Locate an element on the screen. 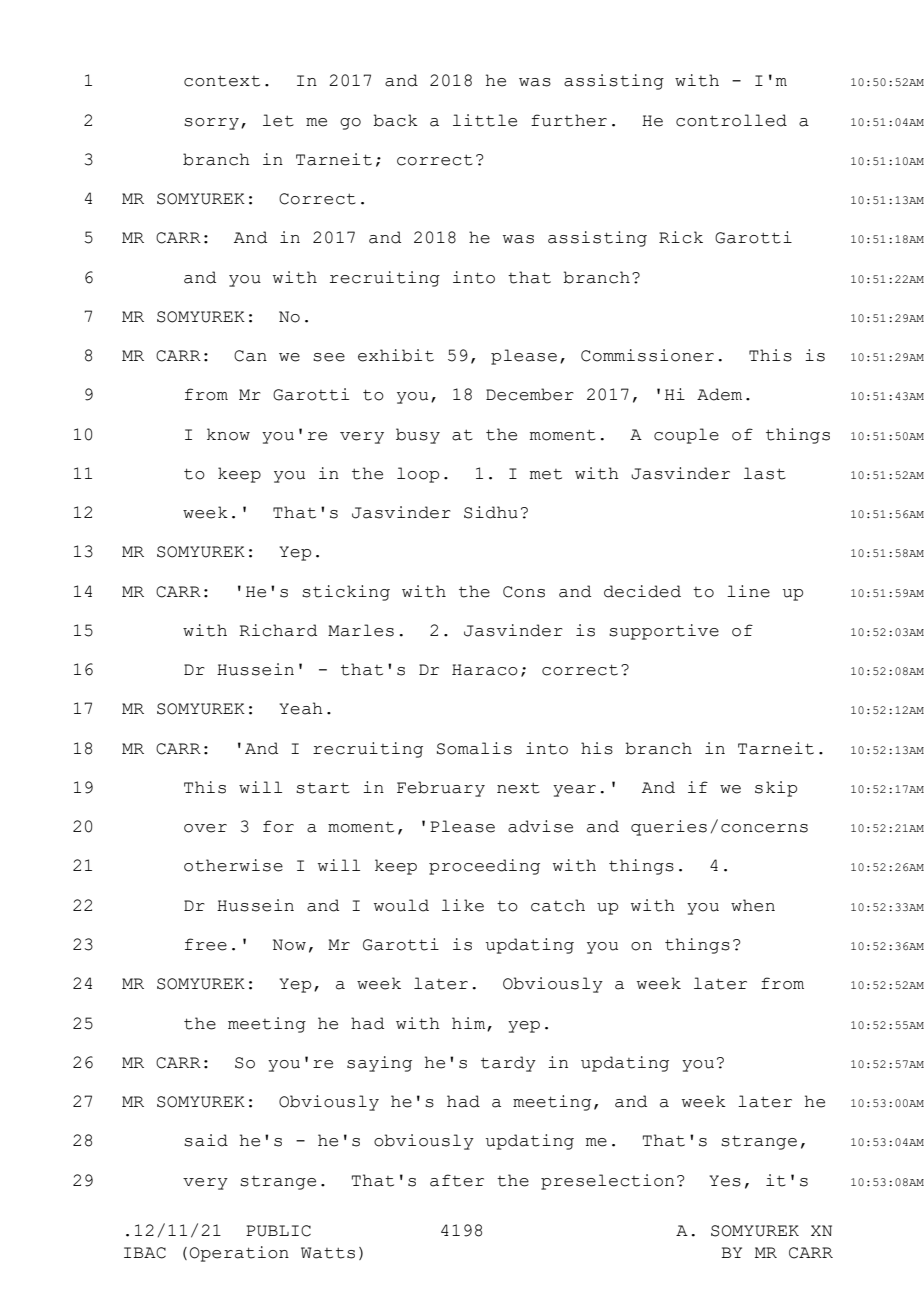 The width and height of the screenshot is (924, 1305). know is located at coordinates (228, 434).
